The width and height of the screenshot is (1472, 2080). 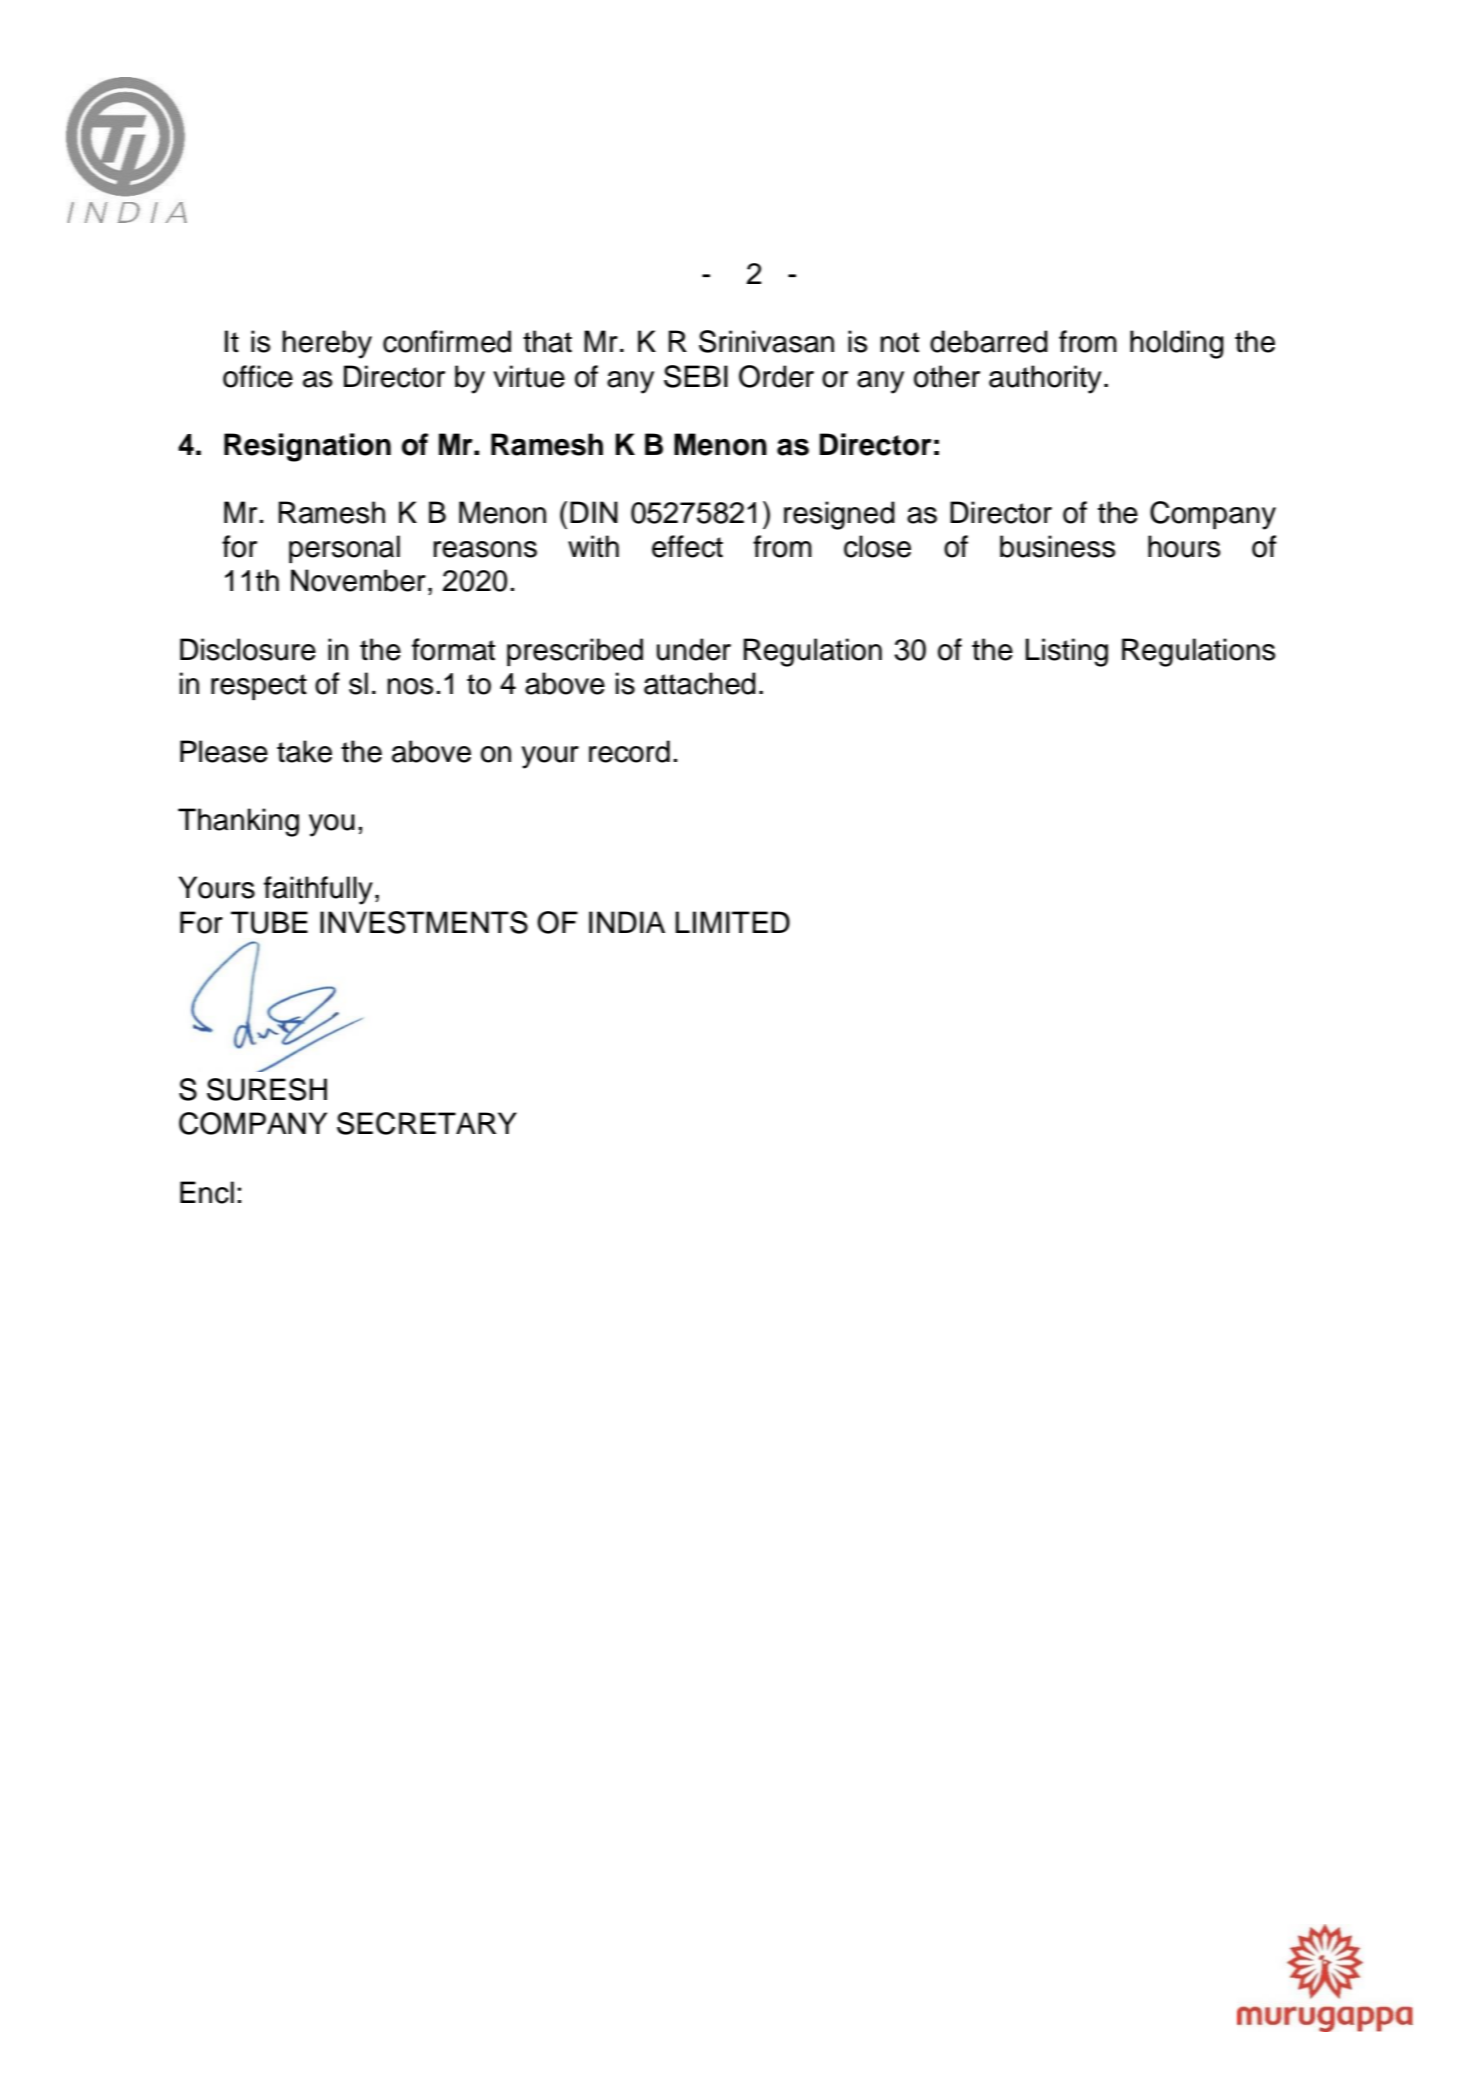 I want to click on record, so click(x=629, y=751).
